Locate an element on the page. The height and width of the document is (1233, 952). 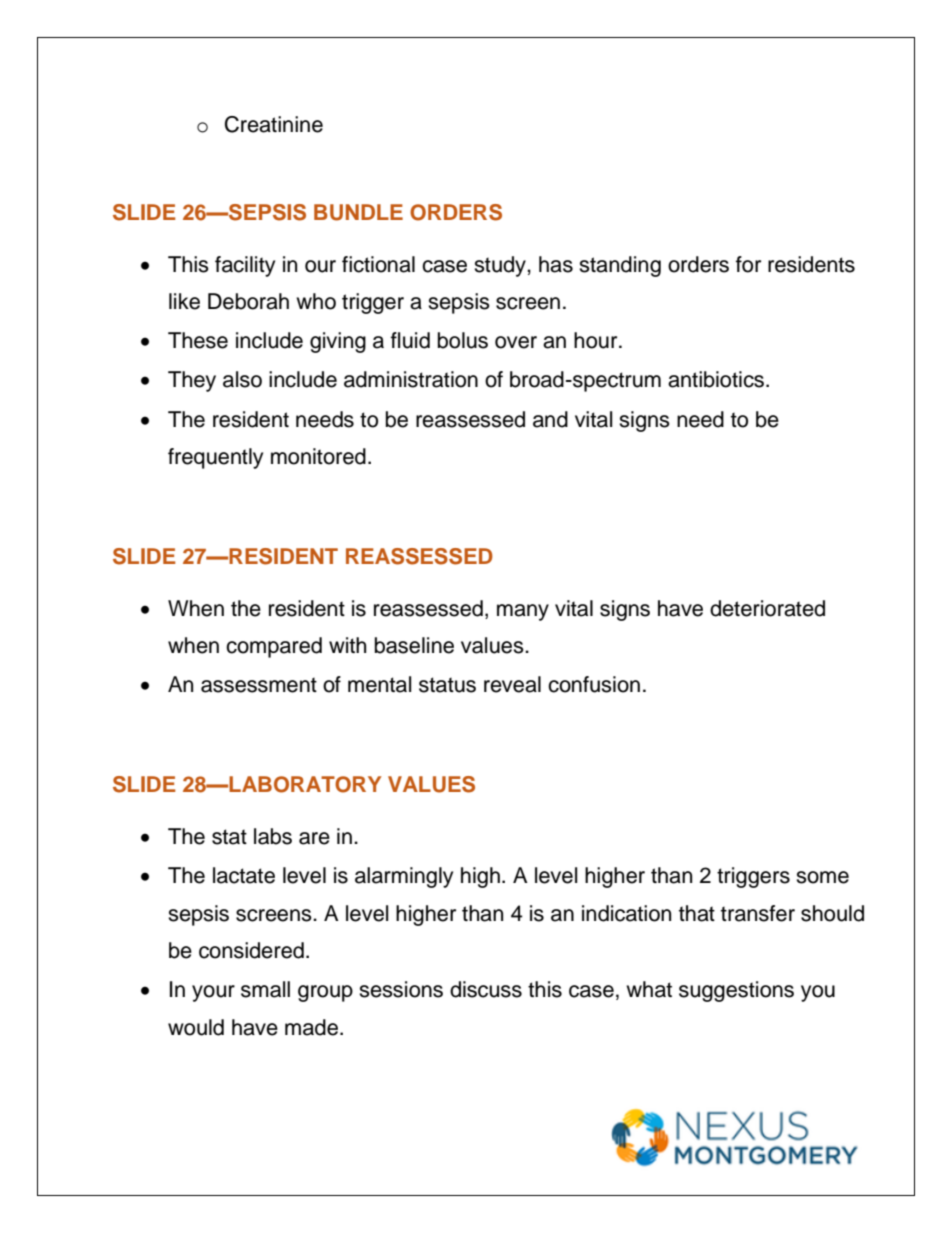
study is located at coordinates (501, 266).
